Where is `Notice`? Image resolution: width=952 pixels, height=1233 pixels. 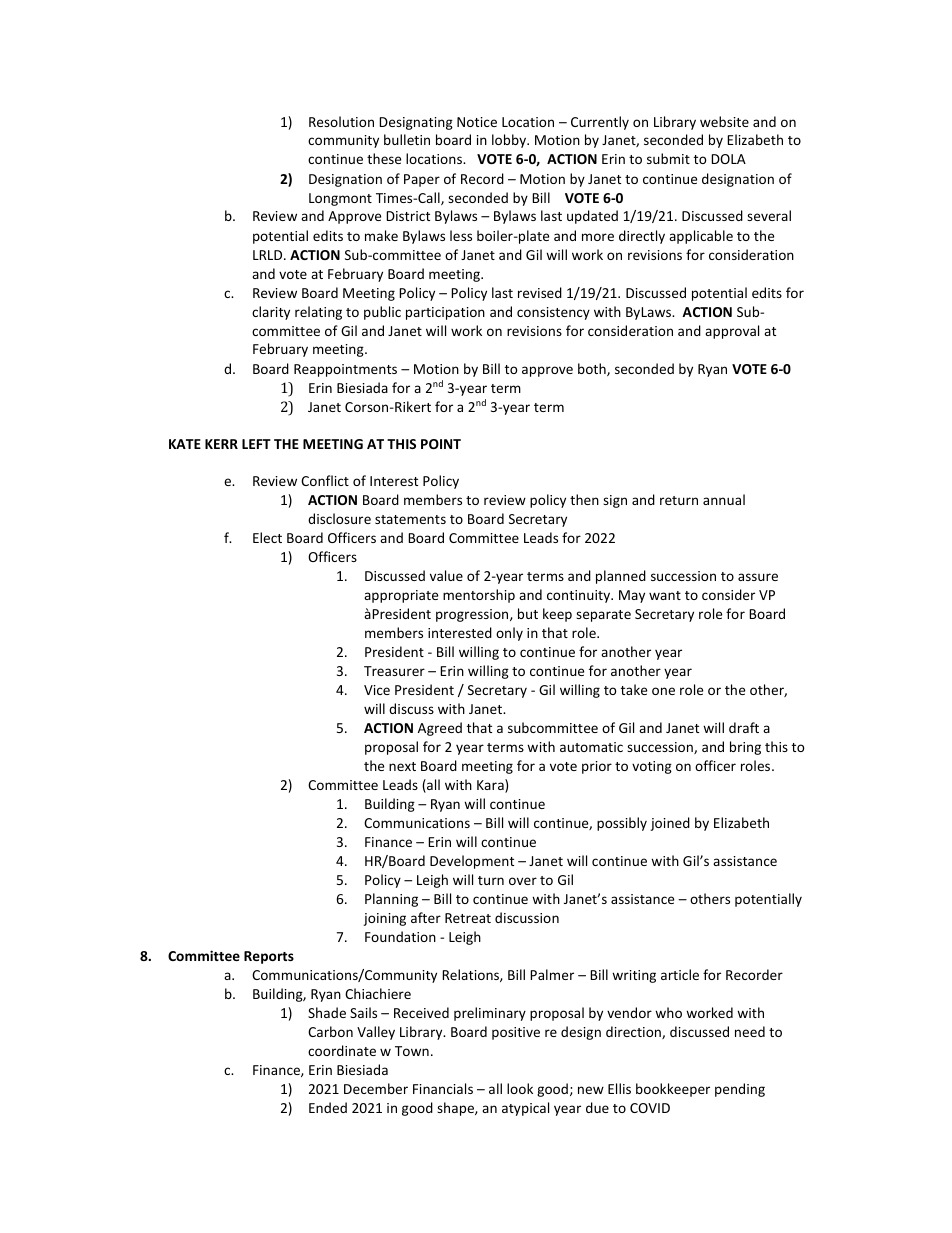 Notice is located at coordinates (477, 122).
